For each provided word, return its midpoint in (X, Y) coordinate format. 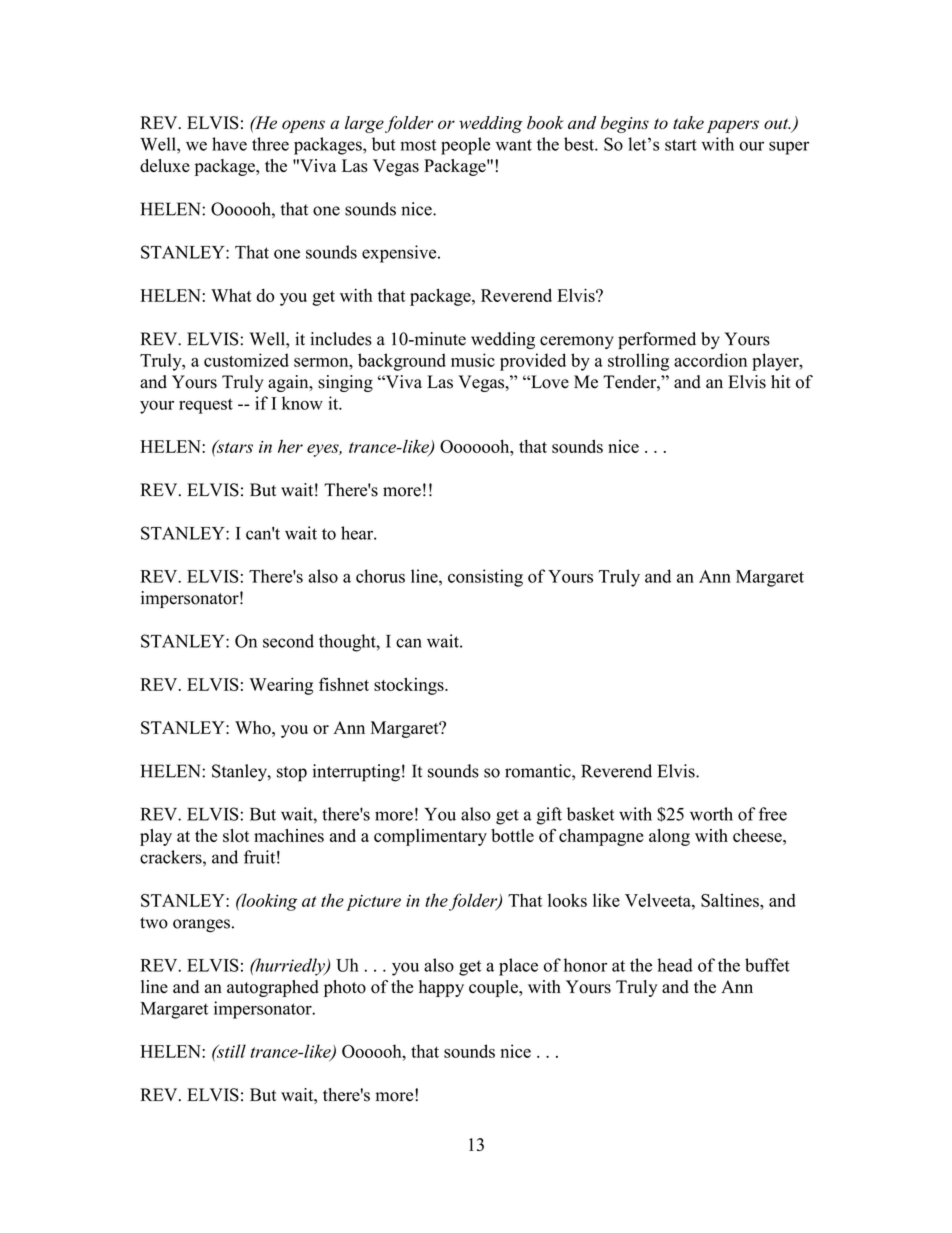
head (675, 965)
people (465, 146)
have (229, 144)
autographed (273, 988)
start (681, 145)
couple (494, 988)
